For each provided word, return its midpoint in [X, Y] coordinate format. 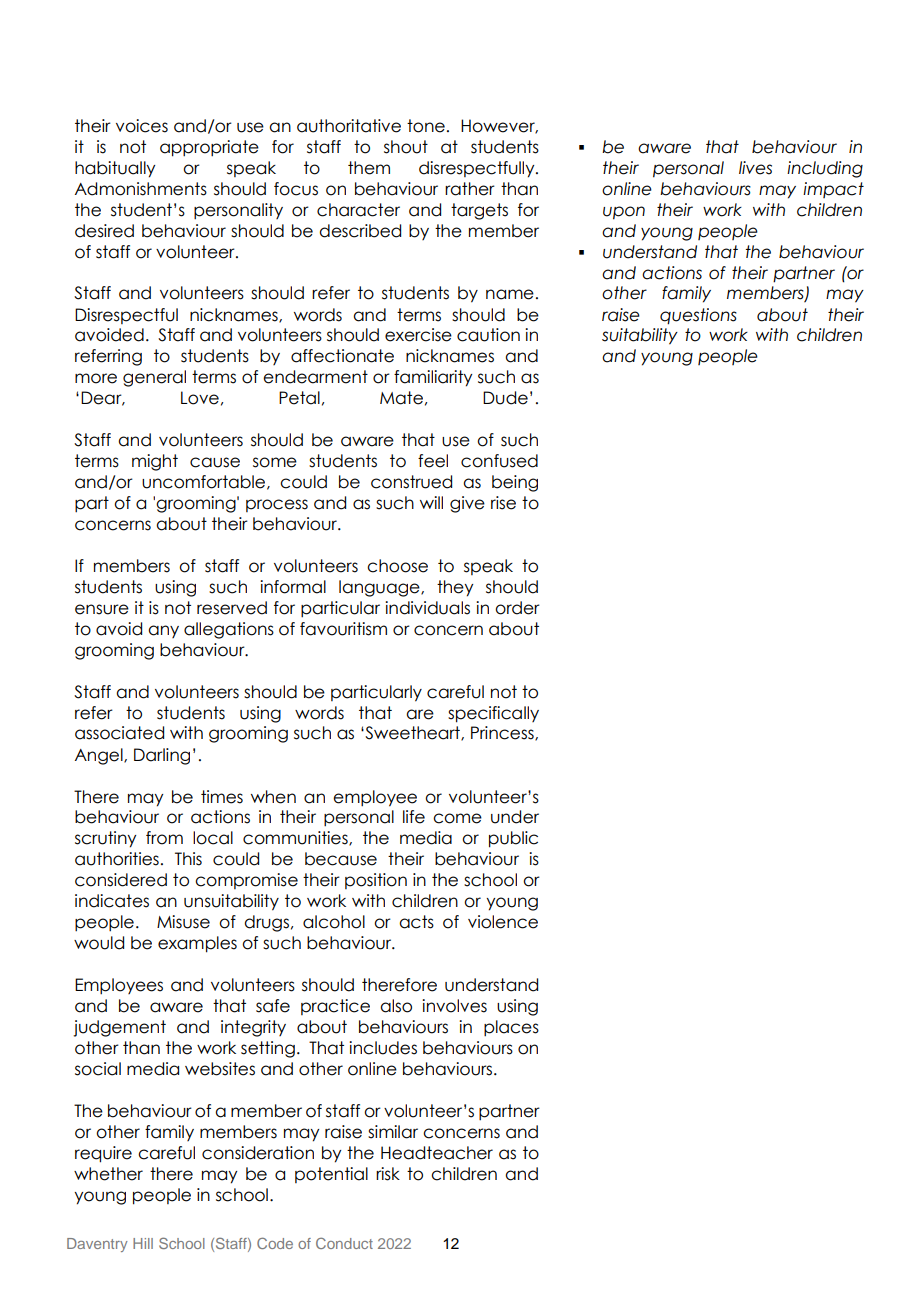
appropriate [209, 148]
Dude [505, 398]
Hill [143, 1243]
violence [503, 922]
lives [755, 168]
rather [470, 189]
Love [200, 398]
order [517, 608]
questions [698, 316]
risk [388, 1174]
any [163, 631]
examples [197, 944]
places [511, 1028]
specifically [493, 714]
